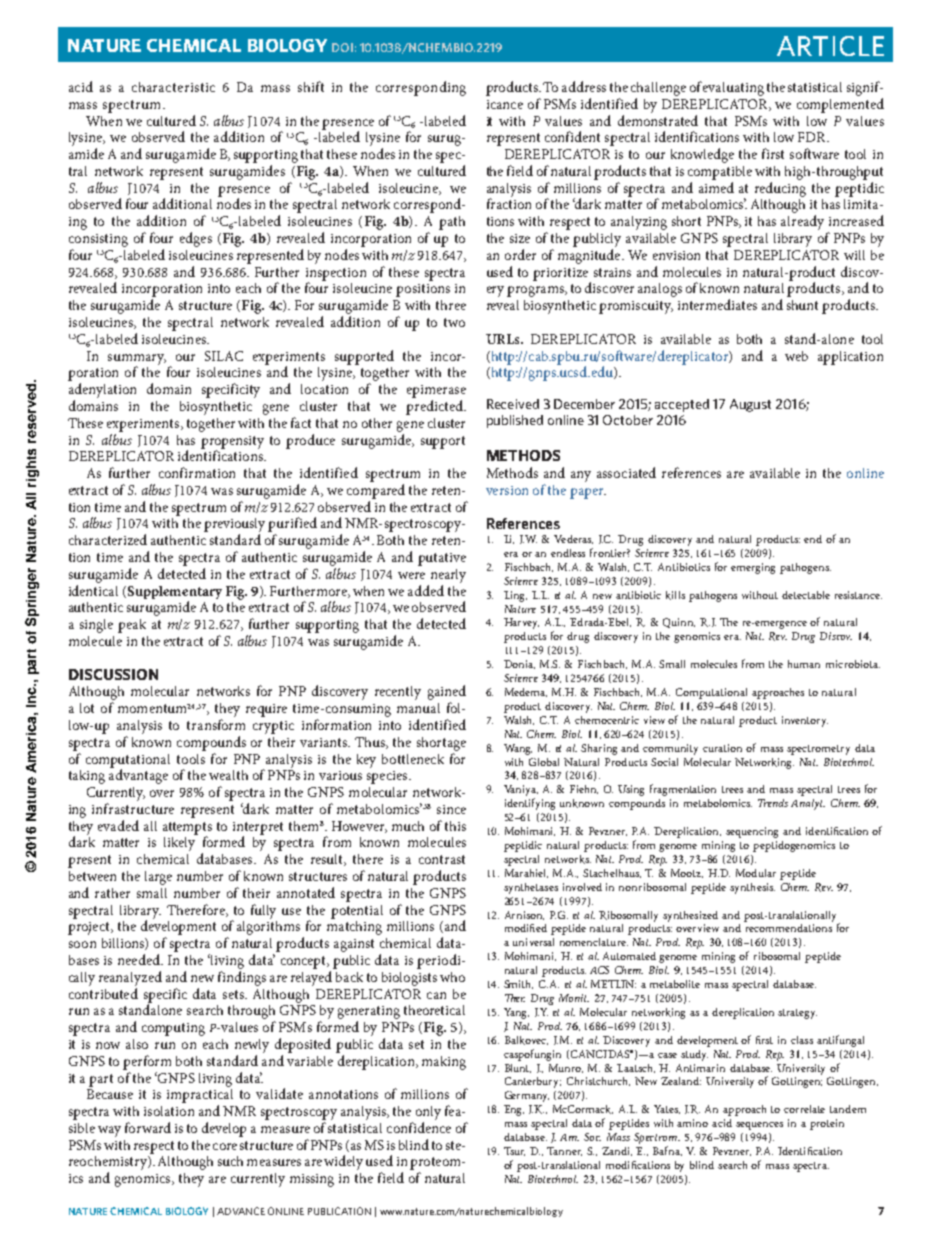  What do you see at coordinates (515, 421) in the document?
I see `published` at bounding box center [515, 421].
